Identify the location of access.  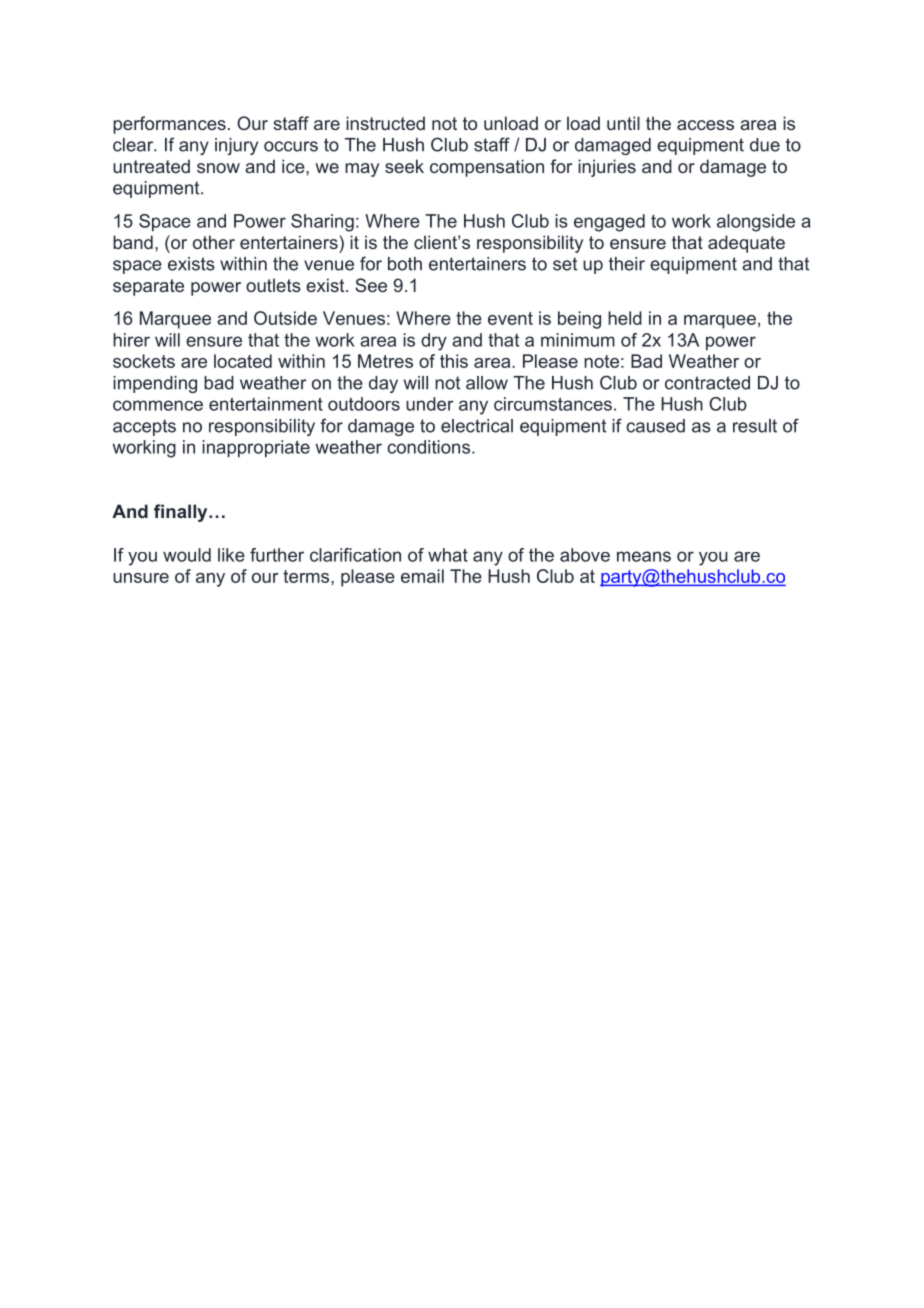
(705, 125).
